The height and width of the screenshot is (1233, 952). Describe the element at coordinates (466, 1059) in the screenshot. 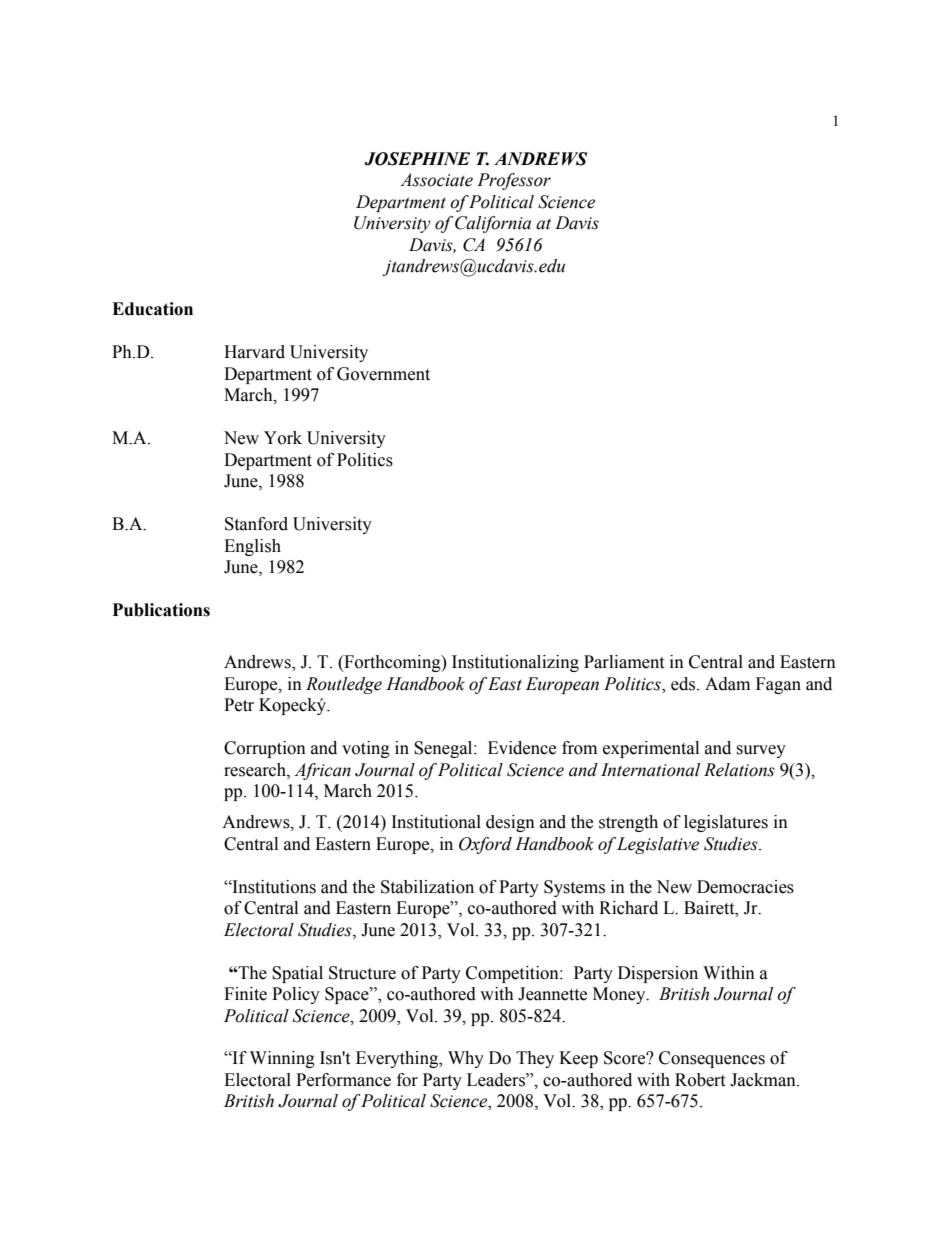

I see `Why` at that location.
